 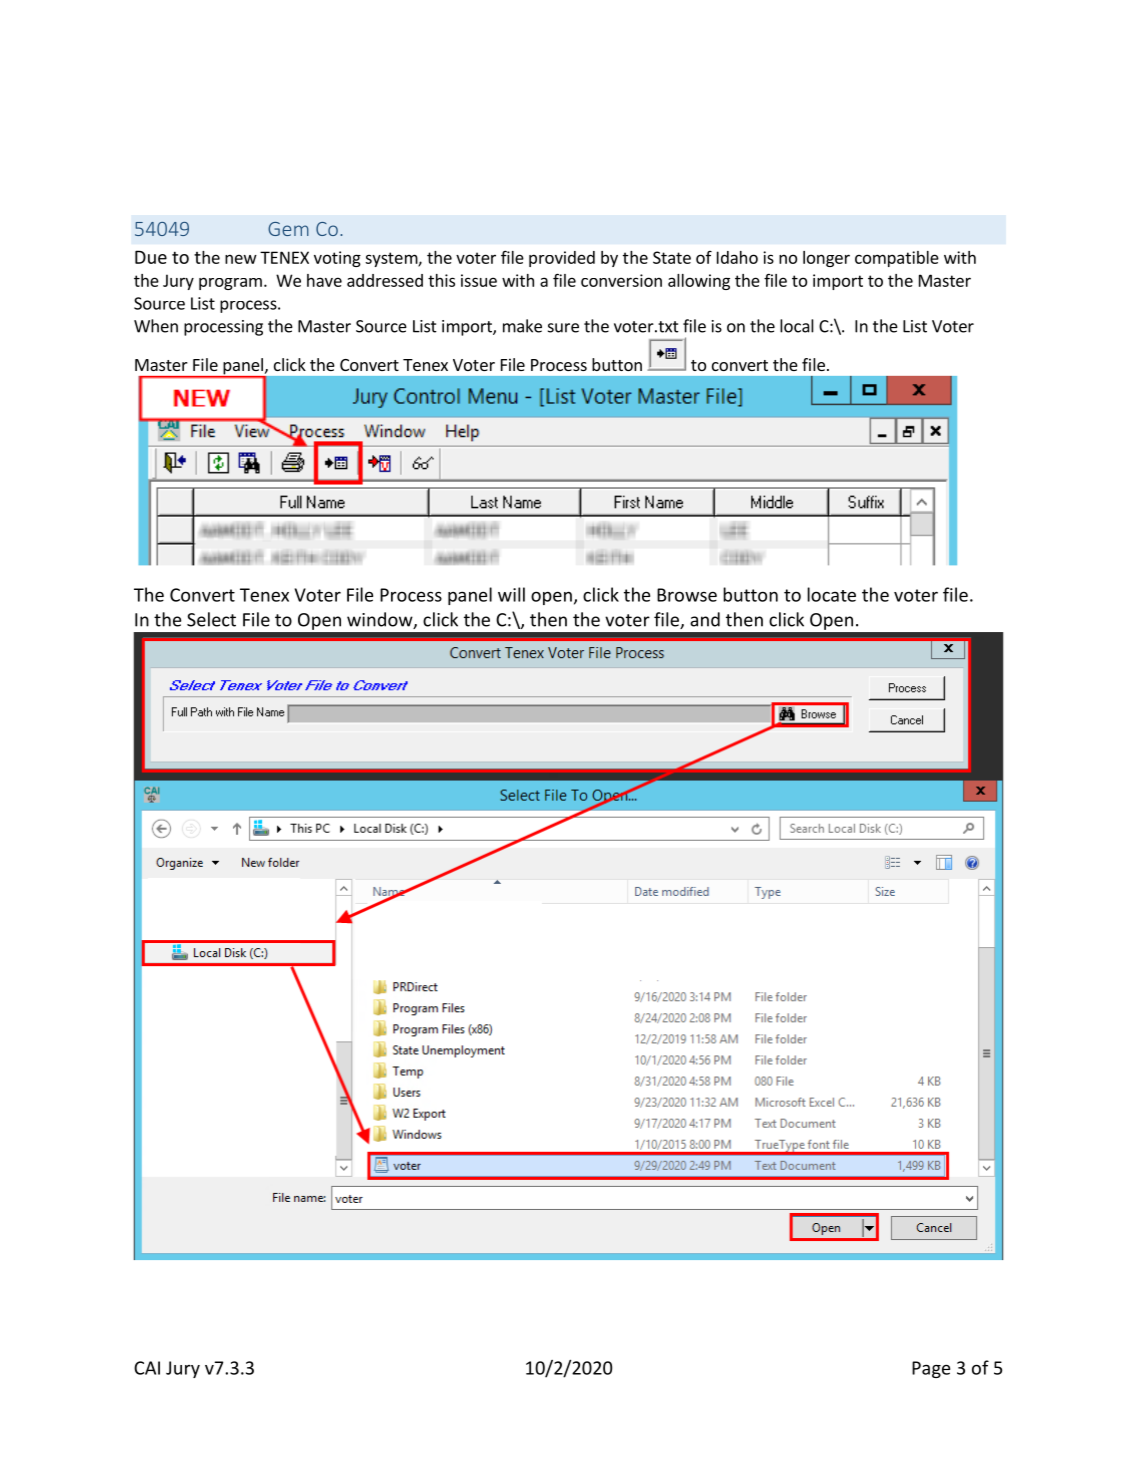 What do you see at coordinates (931, 1369) in the screenshot?
I see `Page` at bounding box center [931, 1369].
